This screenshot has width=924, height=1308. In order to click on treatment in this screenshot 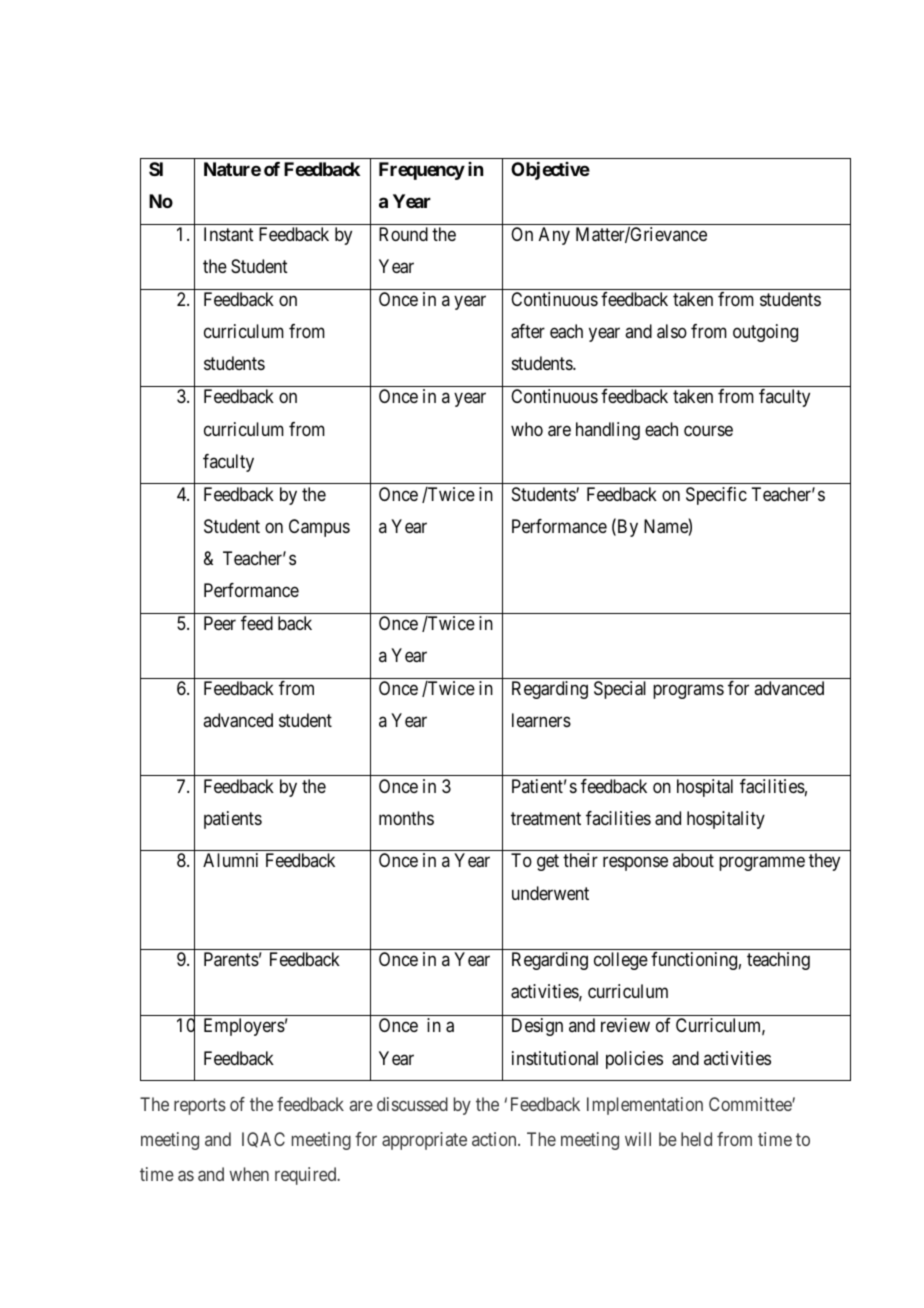, I will do `click(546, 819)`.
